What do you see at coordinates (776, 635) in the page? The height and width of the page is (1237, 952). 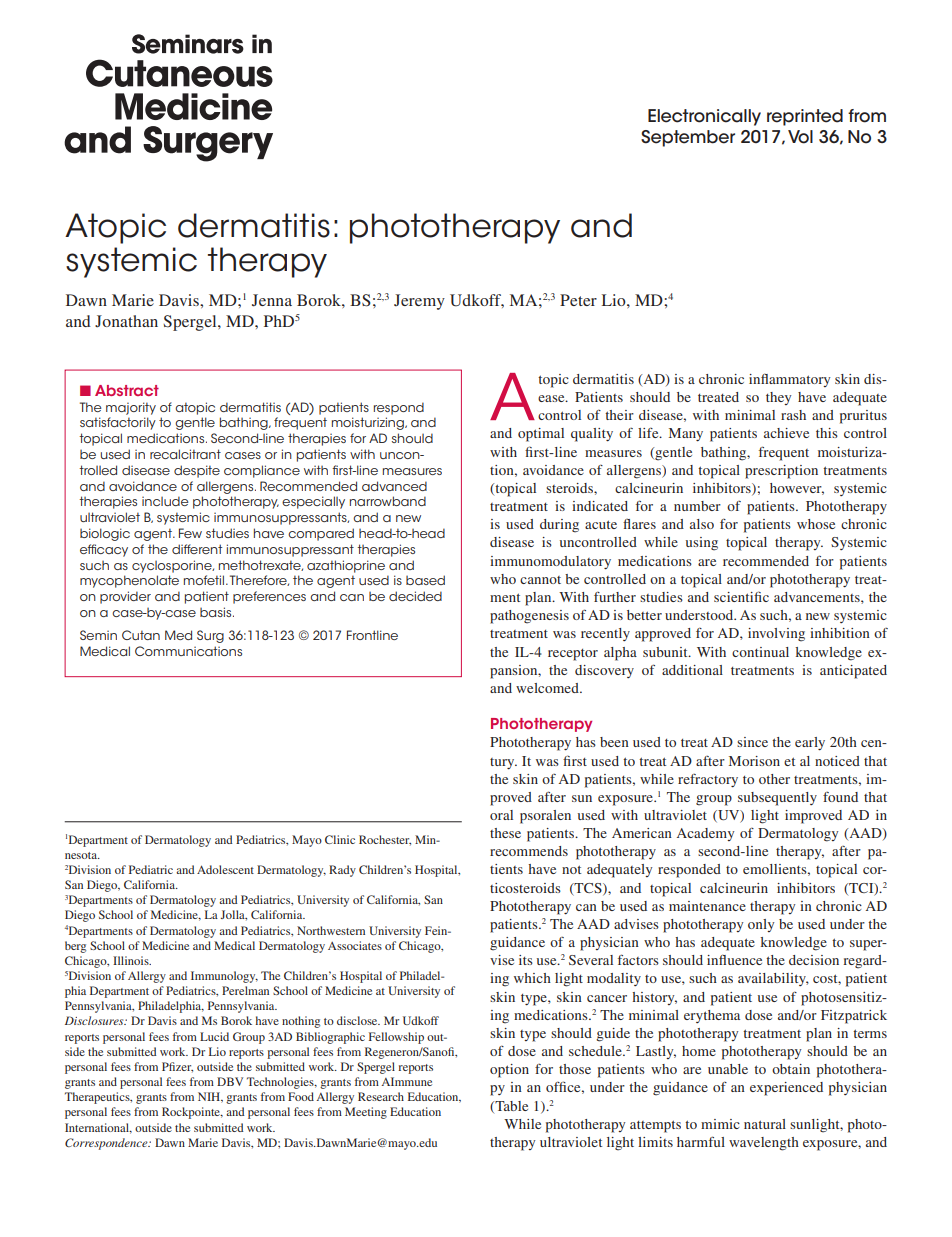 I see `involving` at bounding box center [776, 635].
